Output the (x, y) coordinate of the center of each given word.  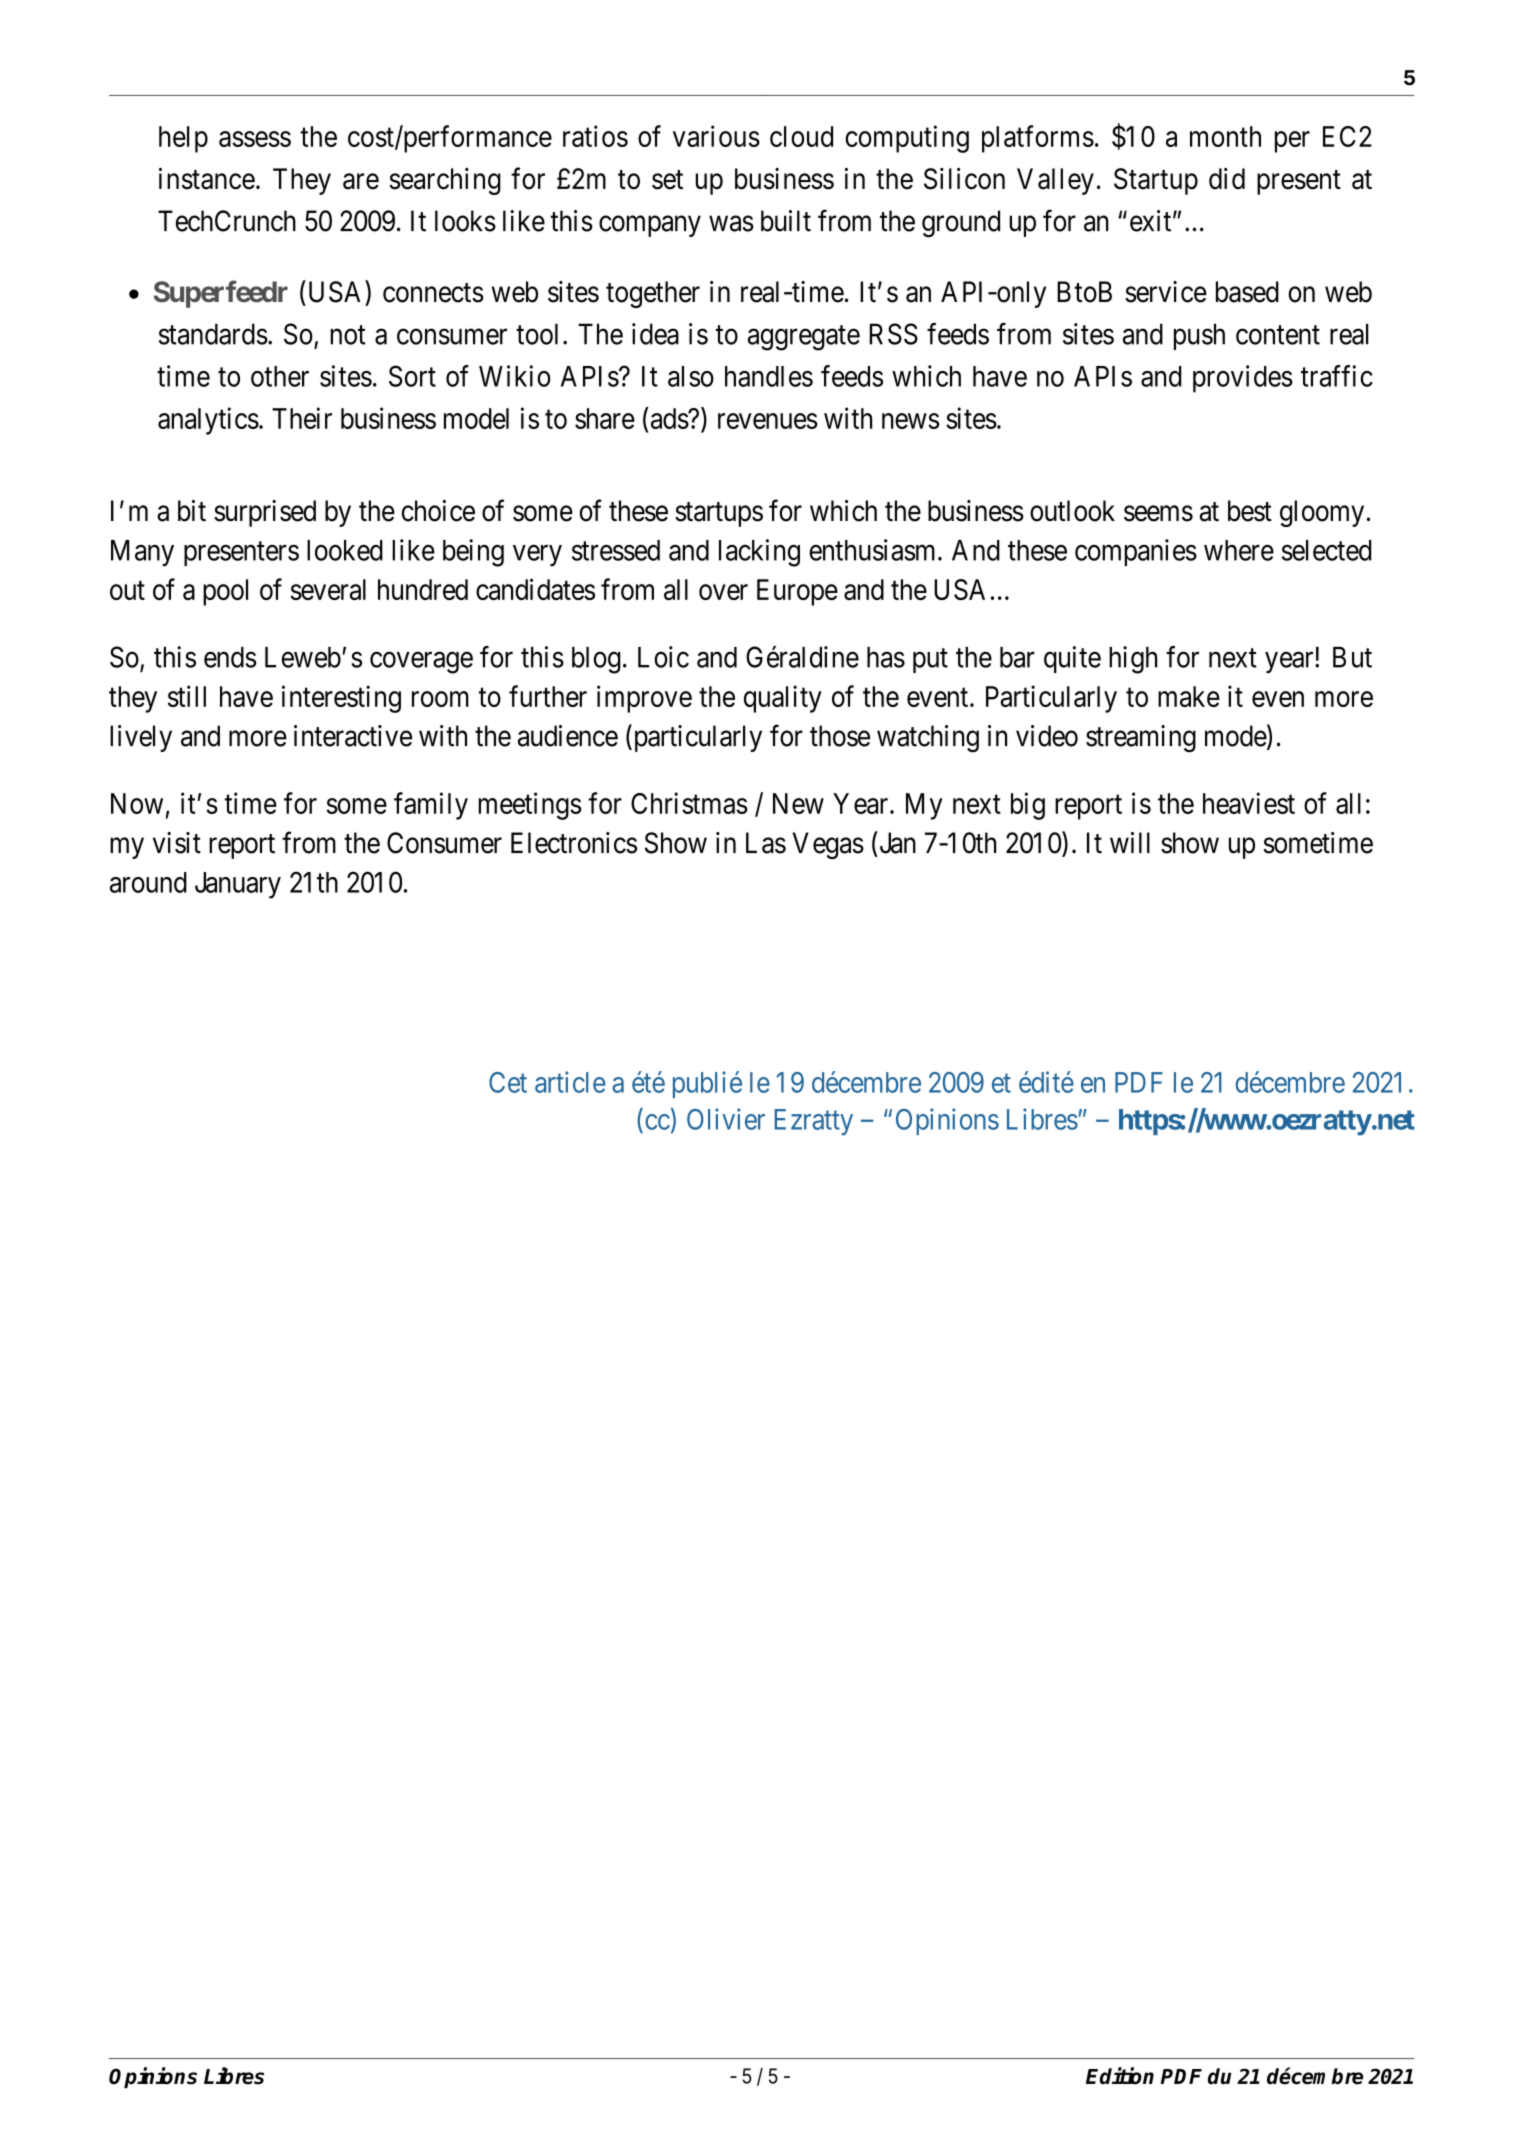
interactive (353, 736)
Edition (1120, 2076)
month (1225, 136)
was (731, 224)
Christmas (689, 803)
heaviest (1249, 803)
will (1130, 842)
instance (207, 179)
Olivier (726, 1119)
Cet (508, 1082)
